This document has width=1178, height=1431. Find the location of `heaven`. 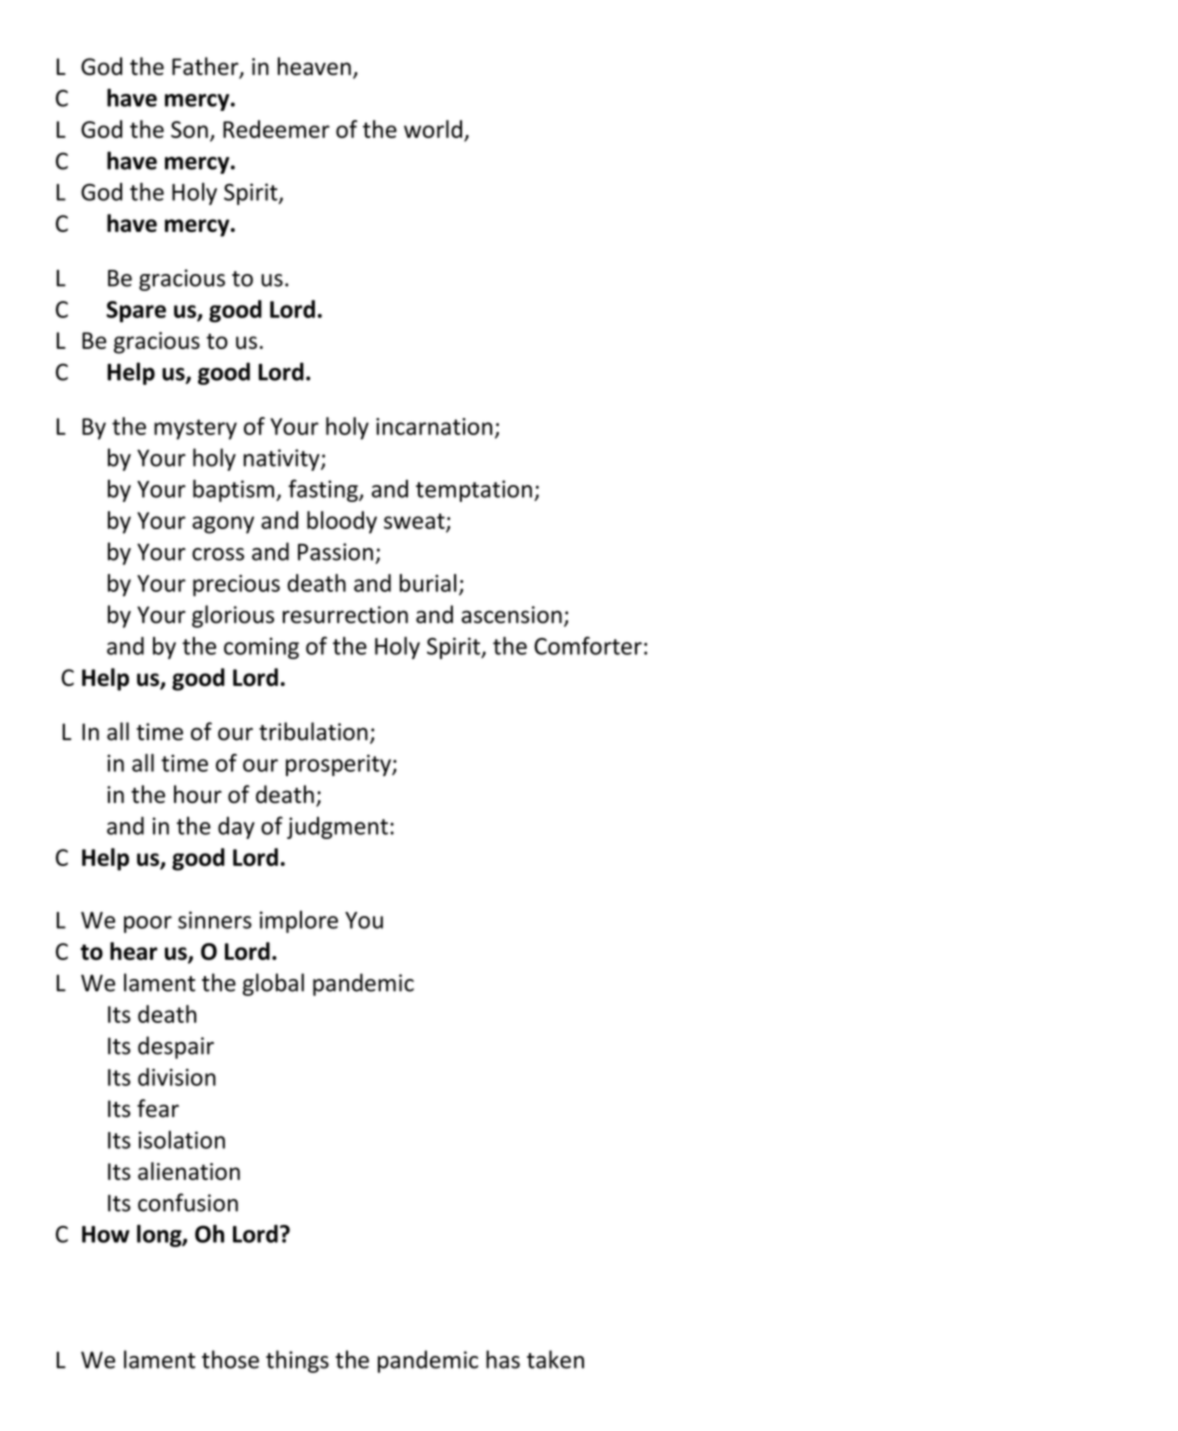

heaven is located at coordinates (314, 66).
